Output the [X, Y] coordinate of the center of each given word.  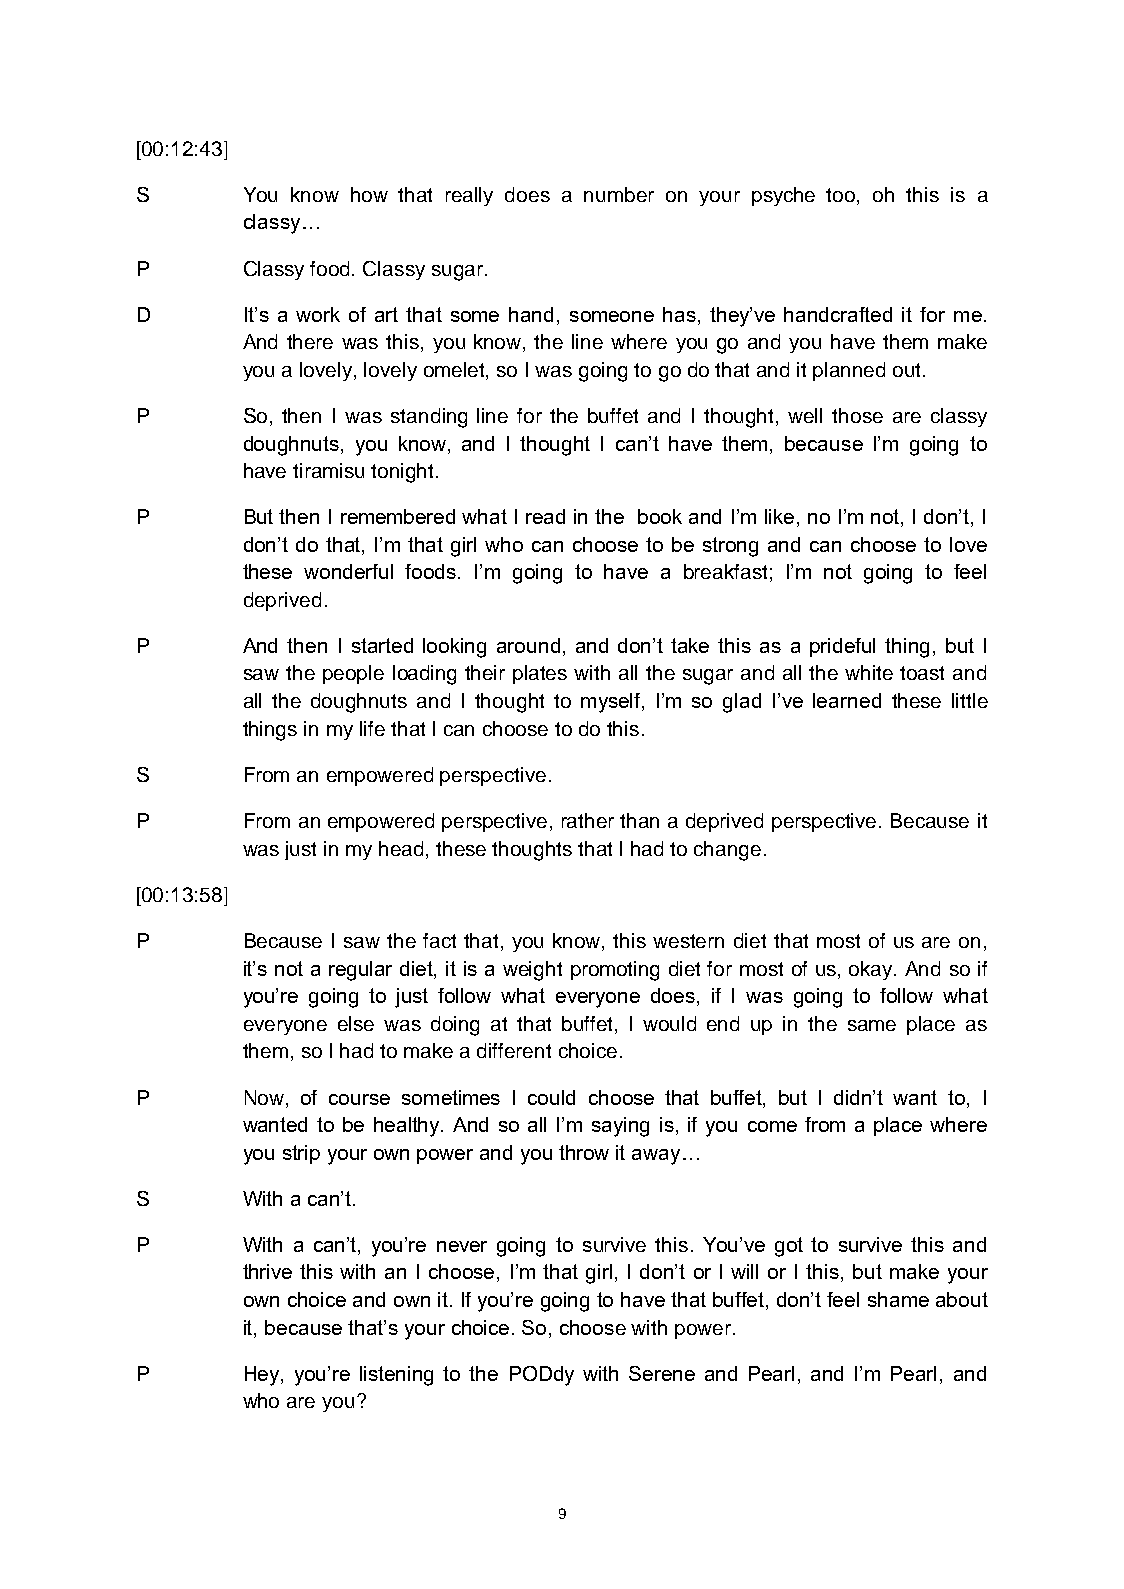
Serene [662, 1373]
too [842, 196]
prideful [842, 647]
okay [872, 970]
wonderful [348, 571]
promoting [615, 971]
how [369, 194]
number [619, 194]
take [690, 645]
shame [898, 1299]
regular [360, 971]
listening [396, 1376]
